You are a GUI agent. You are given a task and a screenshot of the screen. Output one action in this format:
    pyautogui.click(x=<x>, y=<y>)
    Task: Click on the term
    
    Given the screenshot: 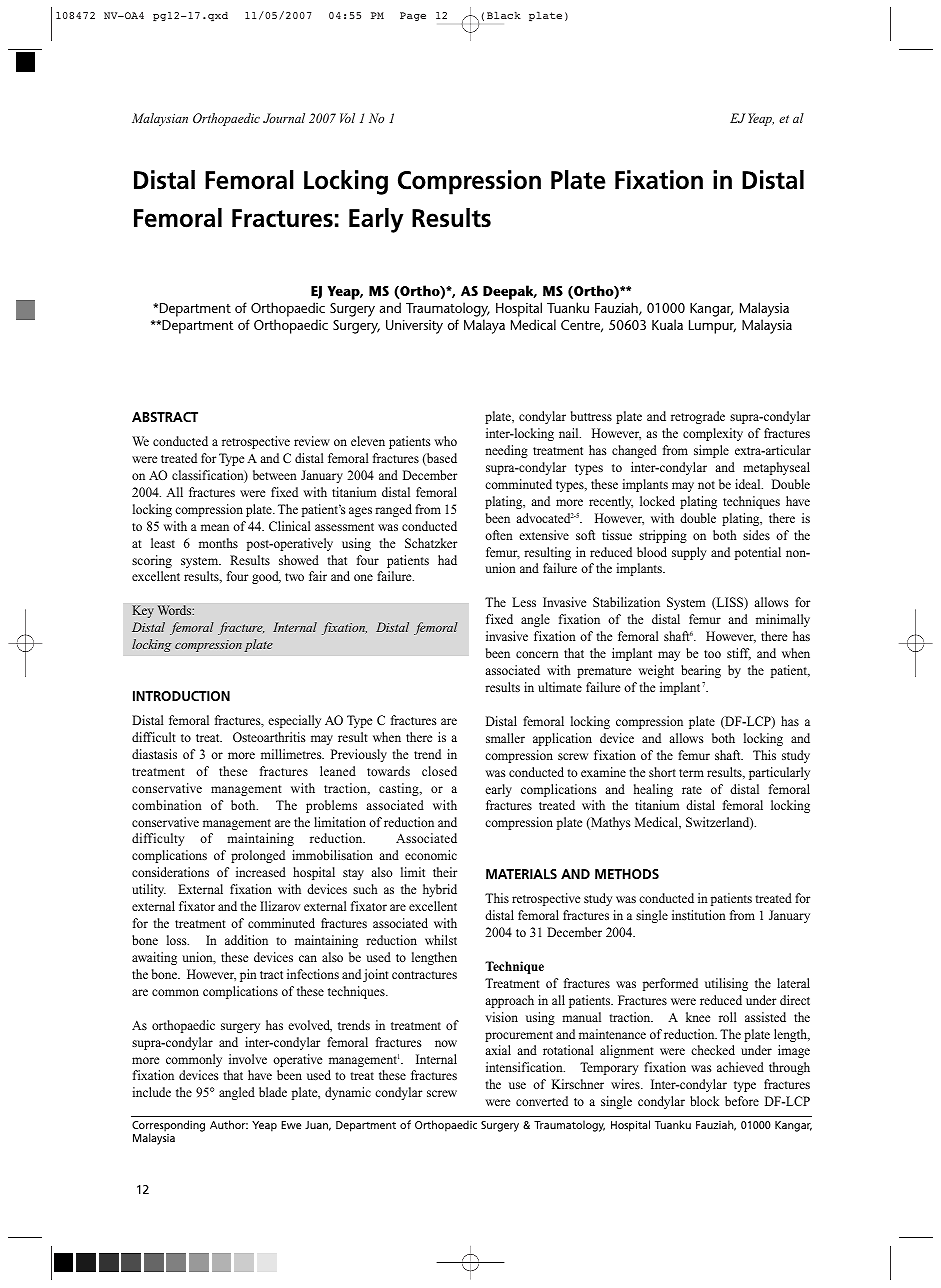 What is the action you would take?
    pyautogui.click(x=691, y=773)
